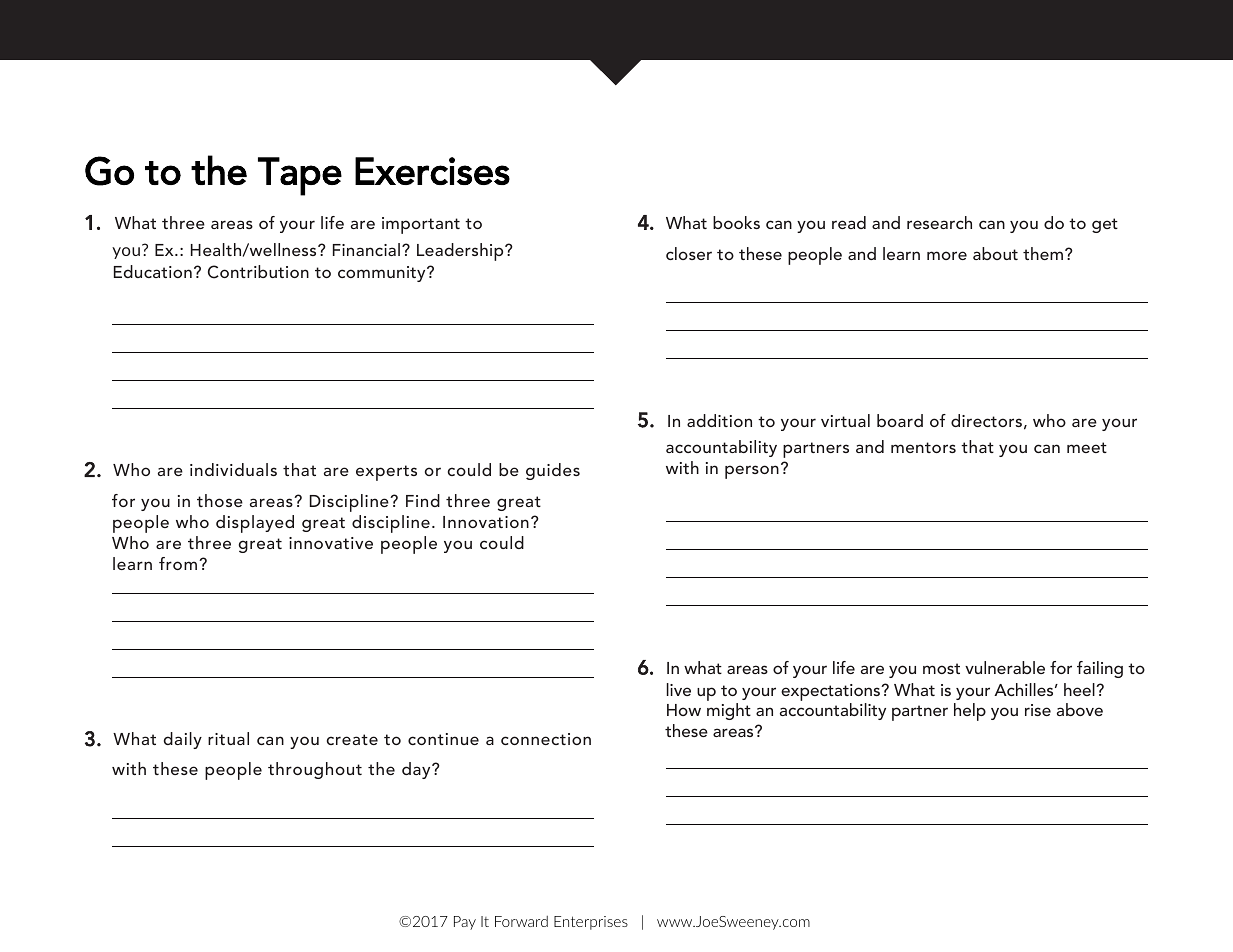  What do you see at coordinates (486, 522) in the screenshot?
I see `Innovation` at bounding box center [486, 522].
